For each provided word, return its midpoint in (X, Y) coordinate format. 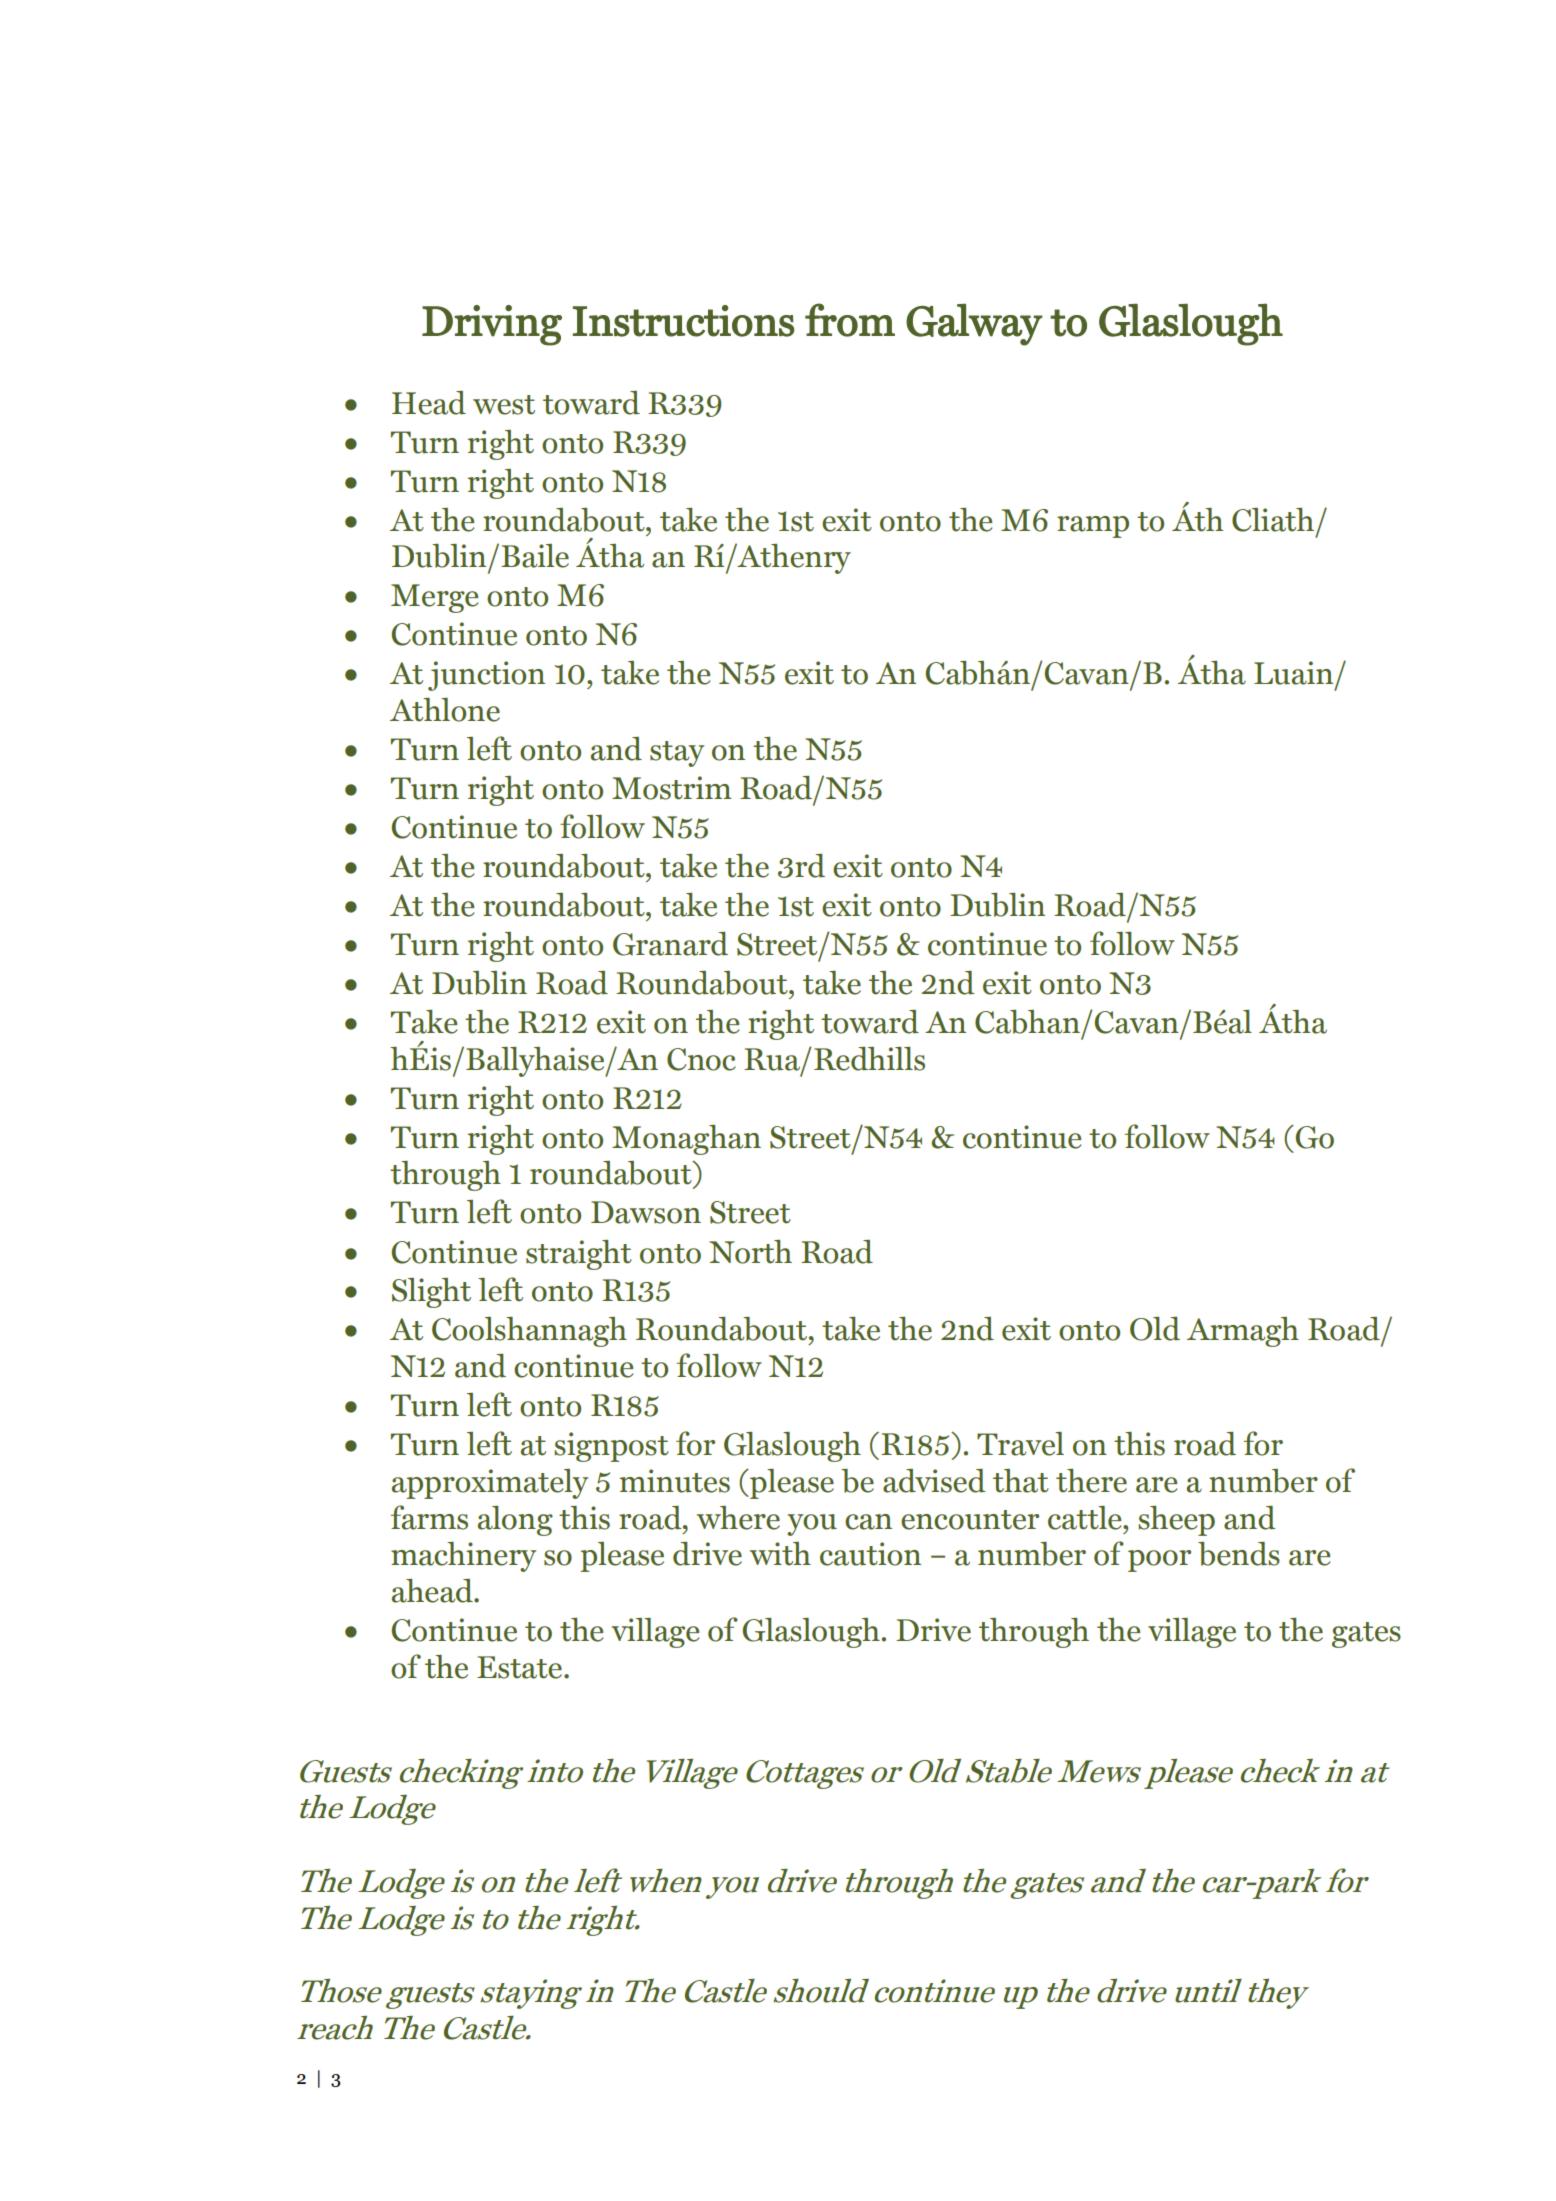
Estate (521, 1667)
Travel (1020, 1444)
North (750, 1252)
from (850, 320)
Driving (492, 325)
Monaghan (686, 1140)
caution (870, 1554)
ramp (1093, 527)
